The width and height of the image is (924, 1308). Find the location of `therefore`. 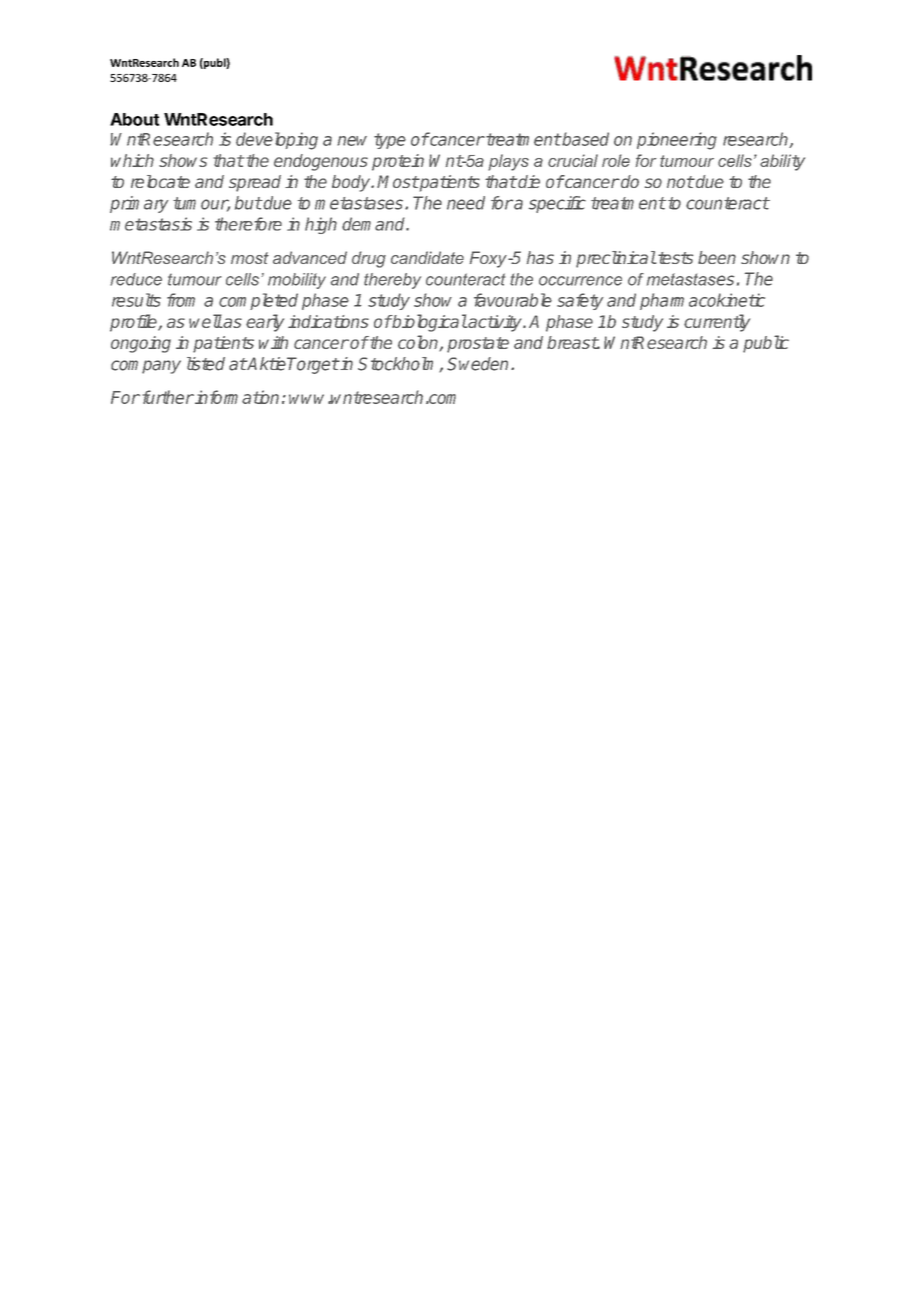

therefore is located at coordinates (248, 224).
